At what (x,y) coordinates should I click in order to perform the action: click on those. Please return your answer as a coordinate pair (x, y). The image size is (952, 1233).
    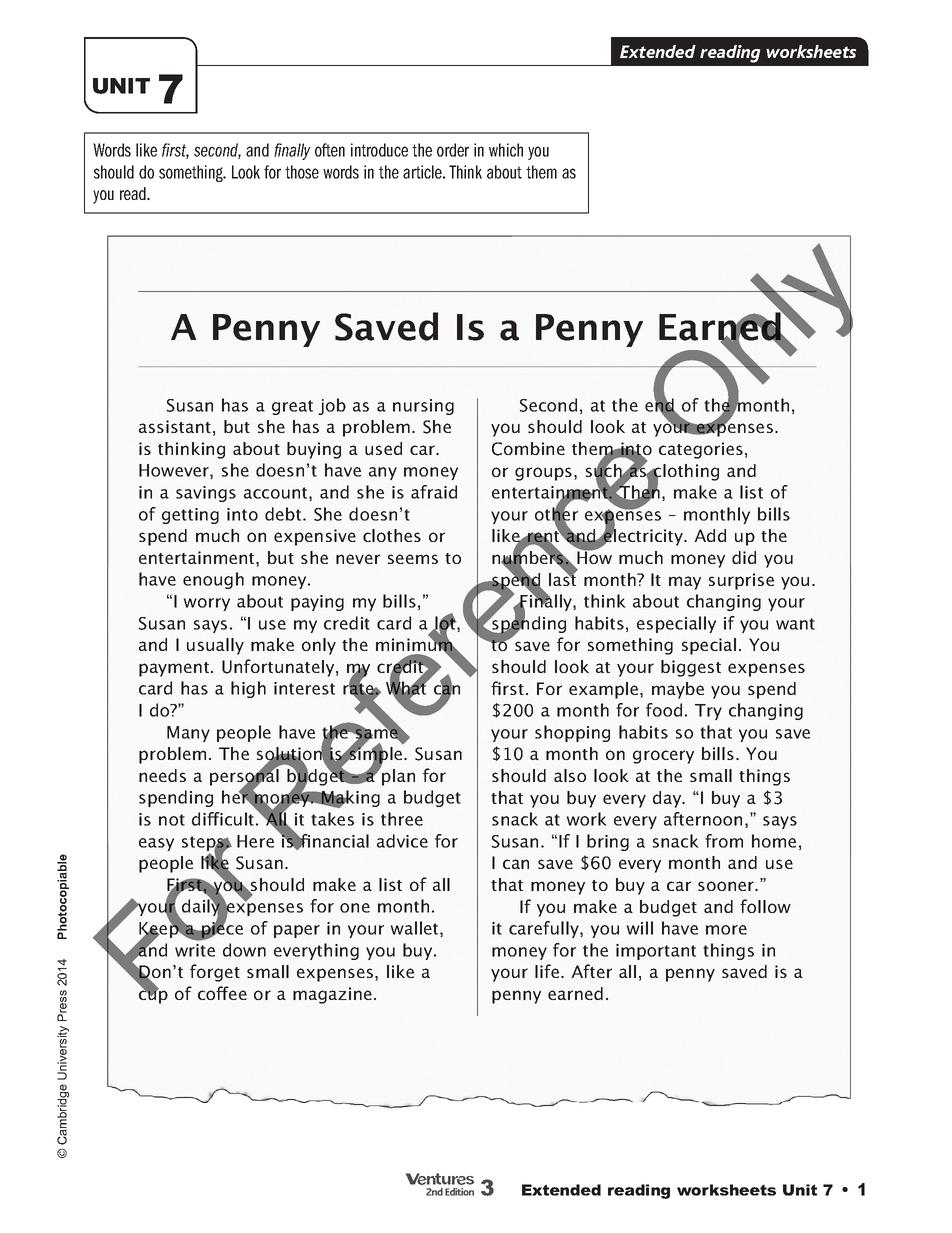
    Looking at the image, I should click on (302, 172).
